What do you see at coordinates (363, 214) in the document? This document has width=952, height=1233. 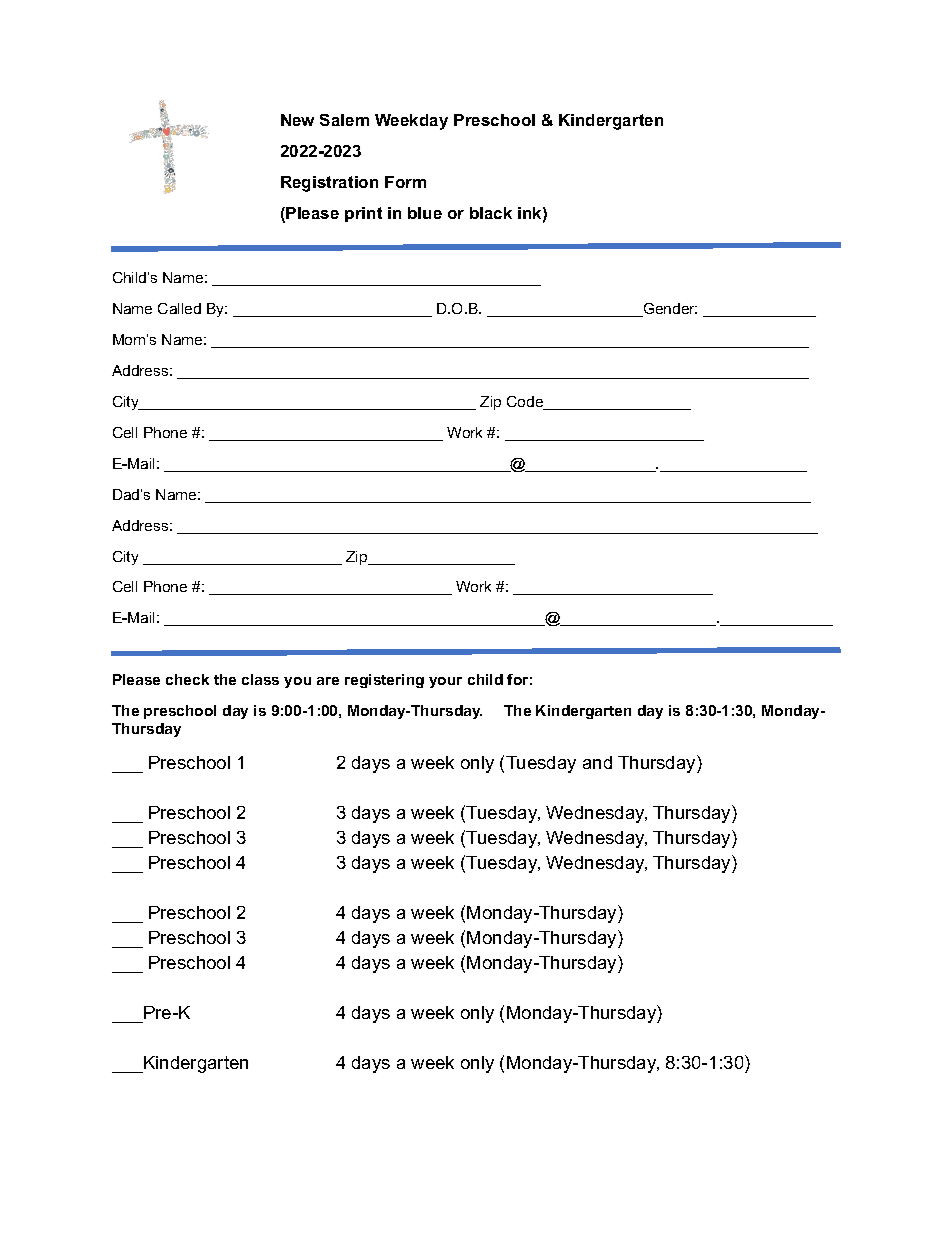 I see `print` at bounding box center [363, 214].
